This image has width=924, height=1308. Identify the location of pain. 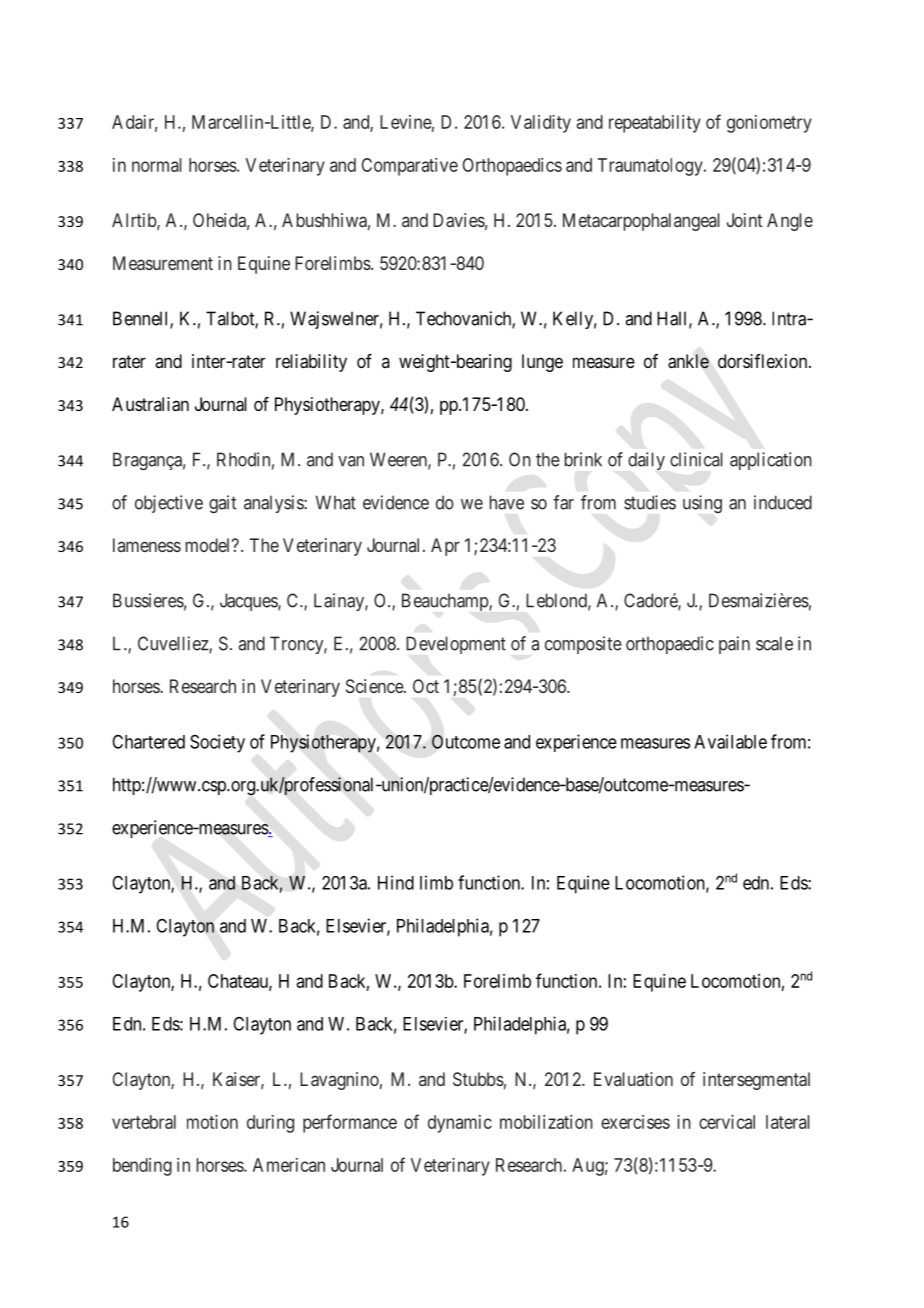
(734, 645).
